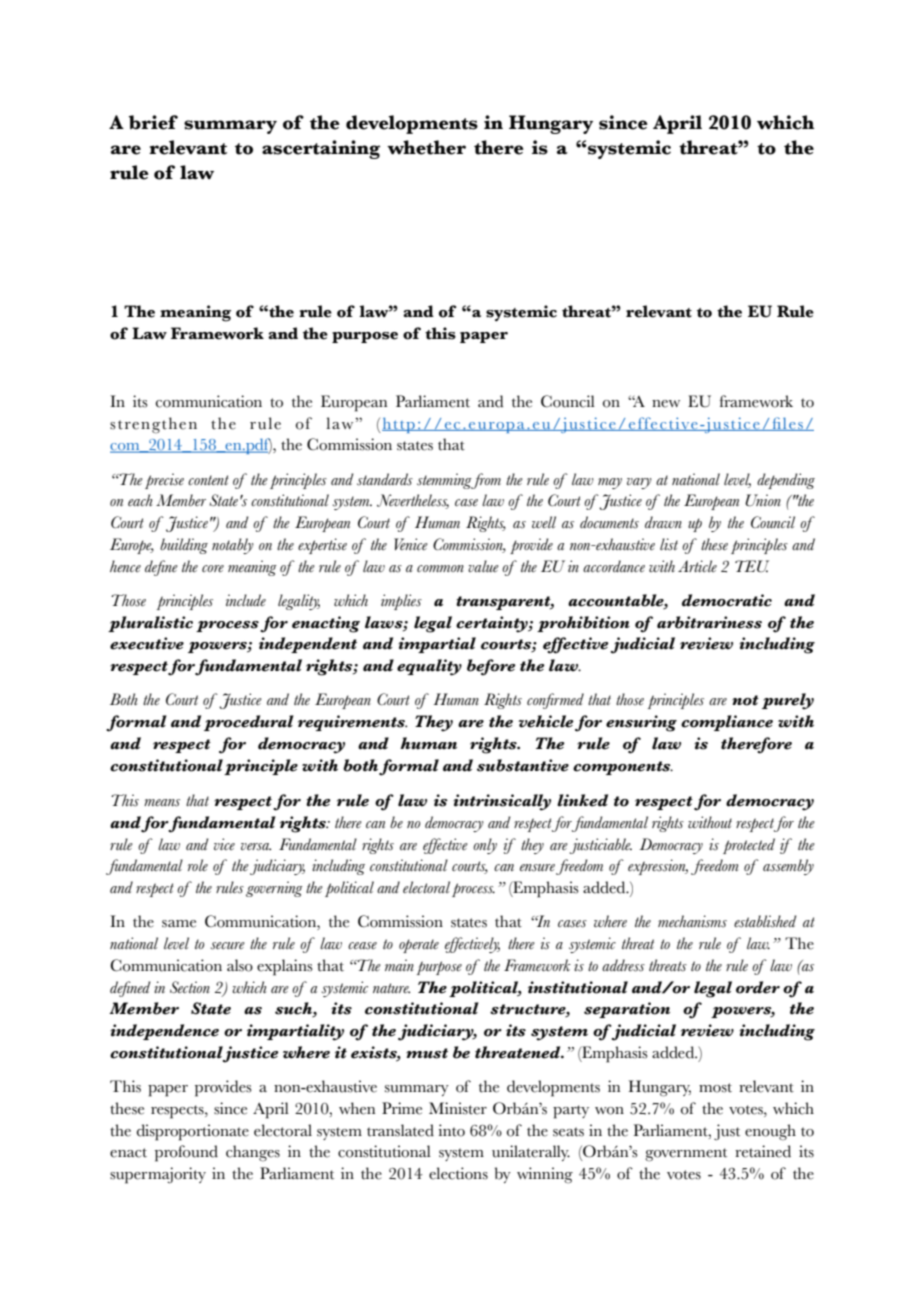 The image size is (924, 1308). I want to click on whether, so click(426, 147).
